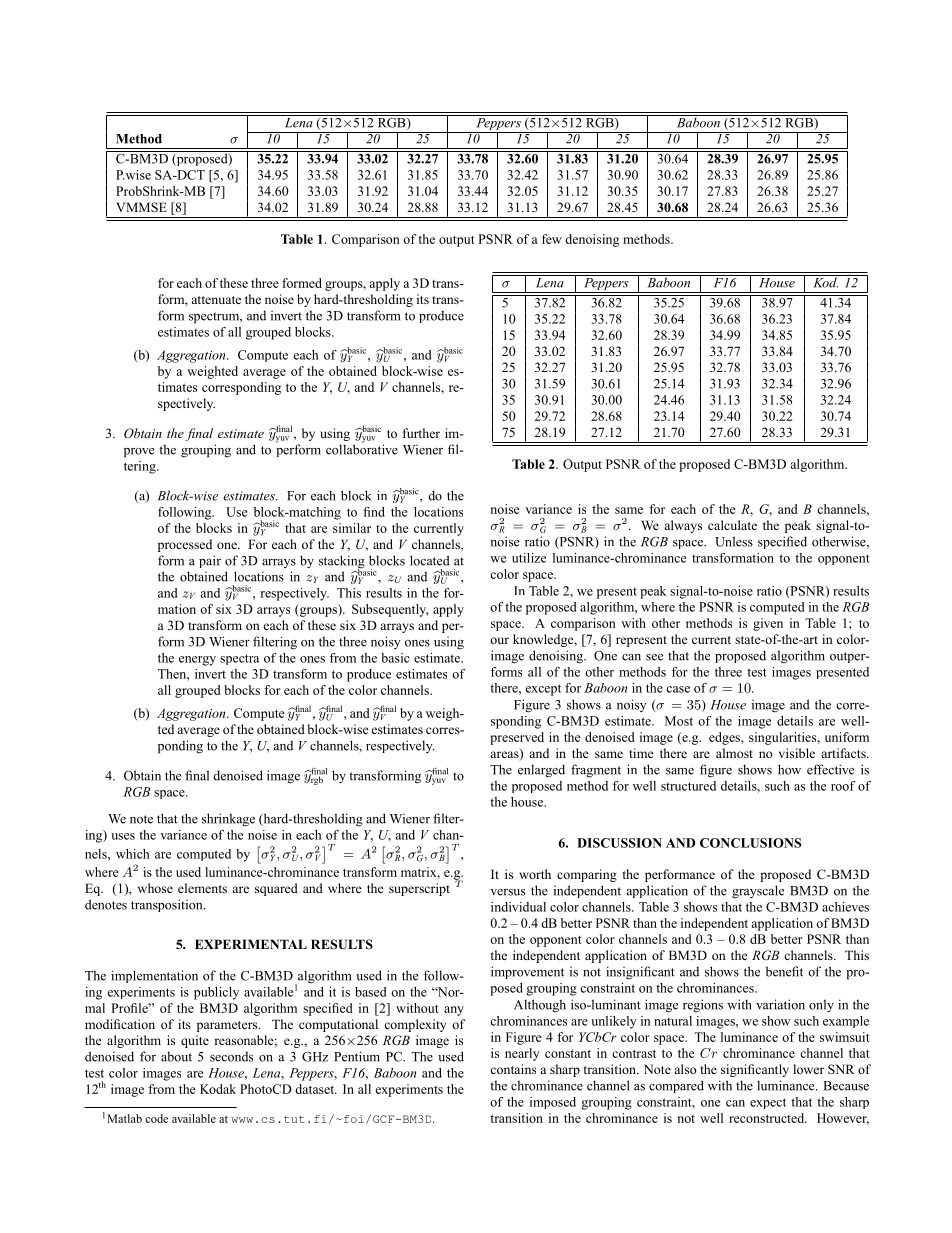 This image has width=952, height=1233. I want to click on except, so click(543, 690).
